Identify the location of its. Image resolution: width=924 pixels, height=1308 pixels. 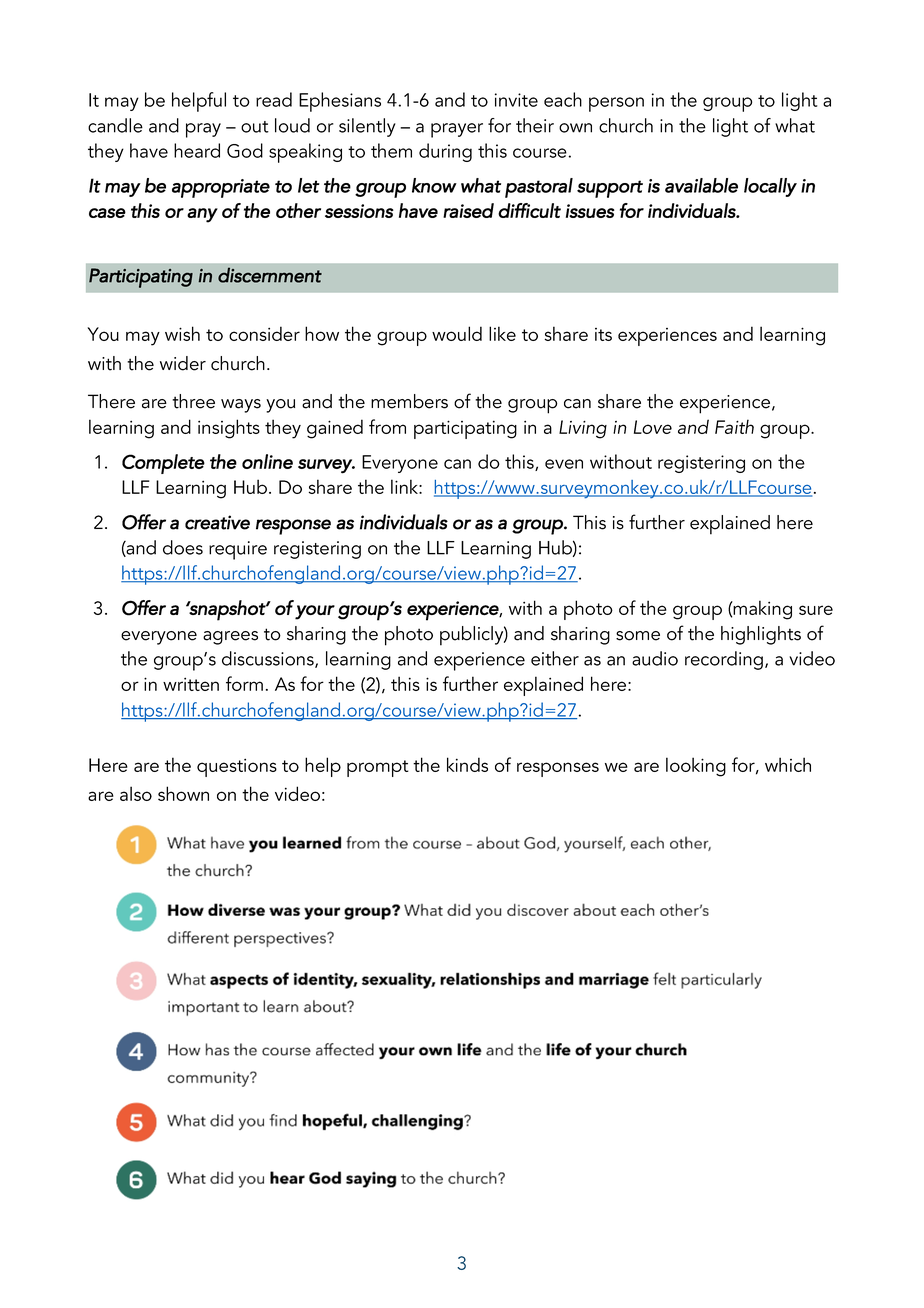
(603, 334).
